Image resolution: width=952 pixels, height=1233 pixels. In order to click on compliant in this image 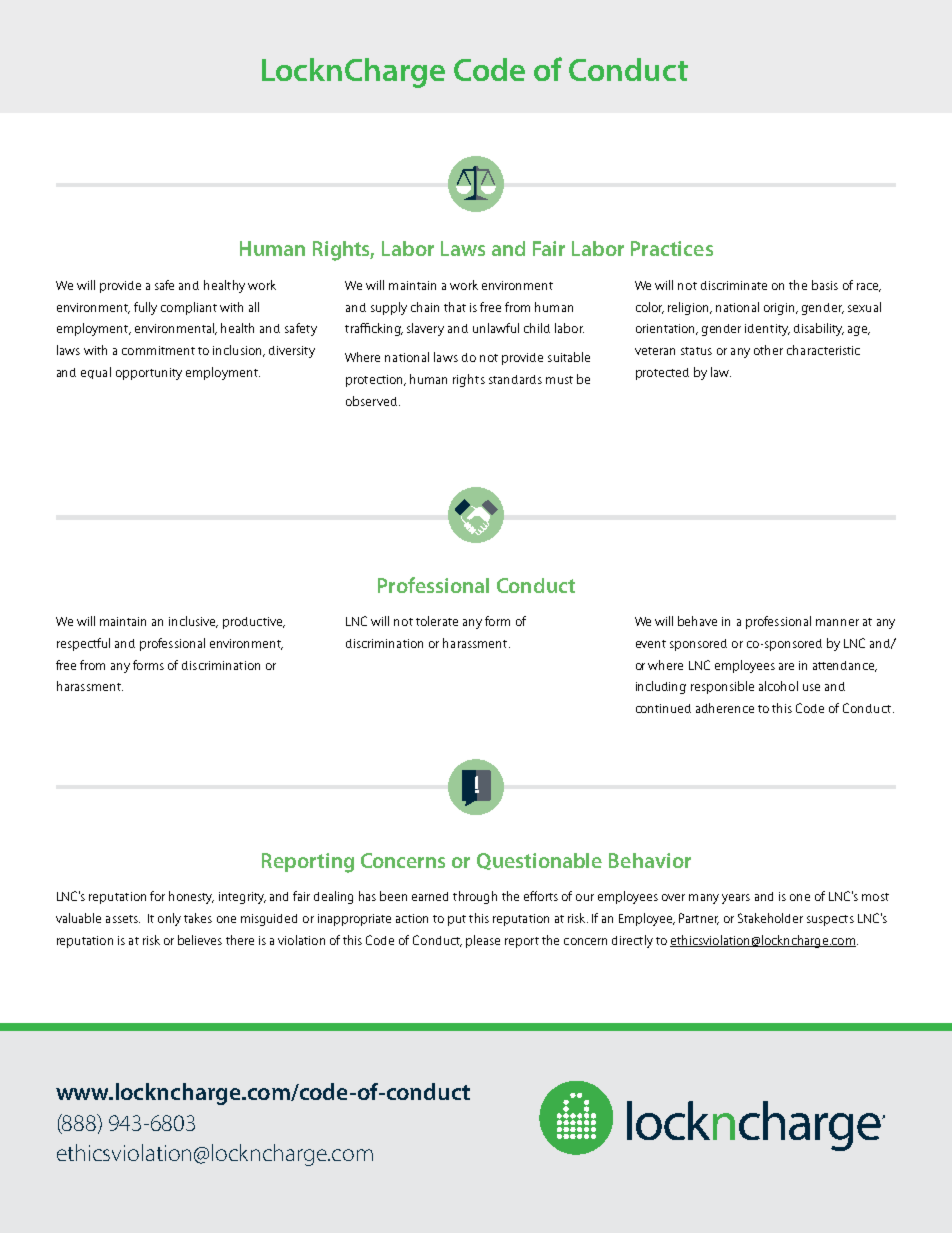, I will do `click(189, 308)`.
